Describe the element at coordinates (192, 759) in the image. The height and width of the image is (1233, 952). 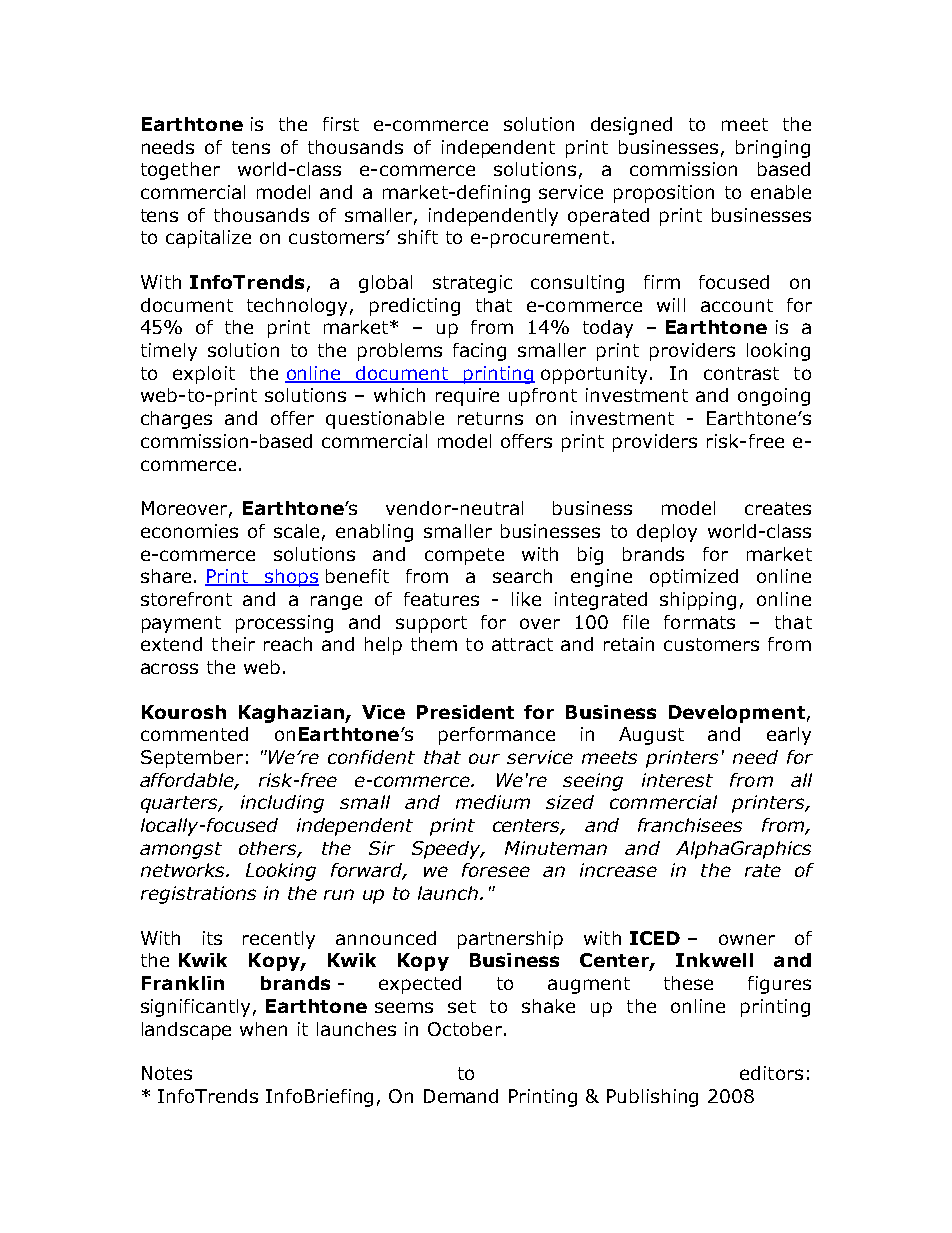
I see `September` at that location.
